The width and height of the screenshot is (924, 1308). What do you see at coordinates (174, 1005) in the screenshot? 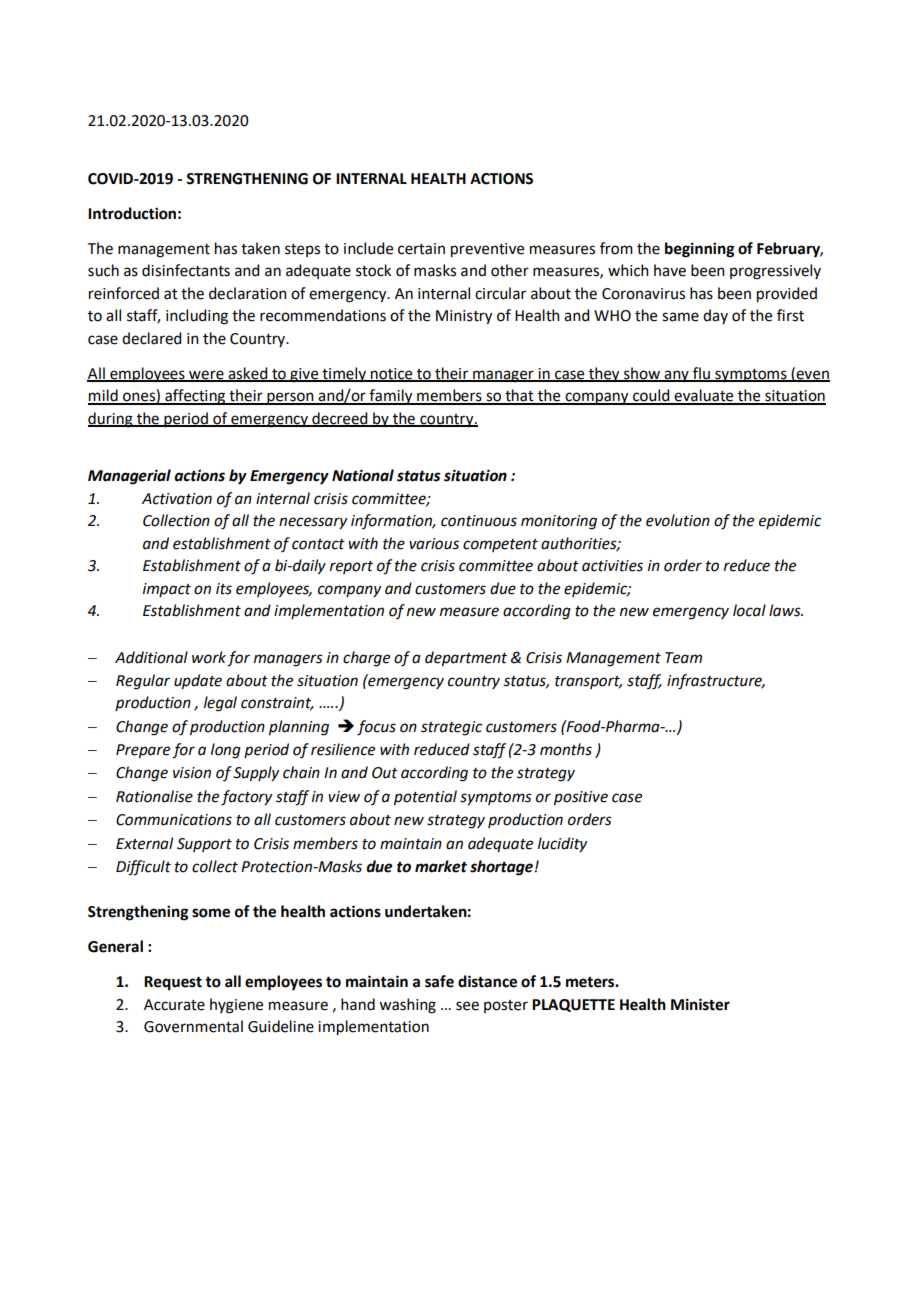
I see `Accurate` at bounding box center [174, 1005].
